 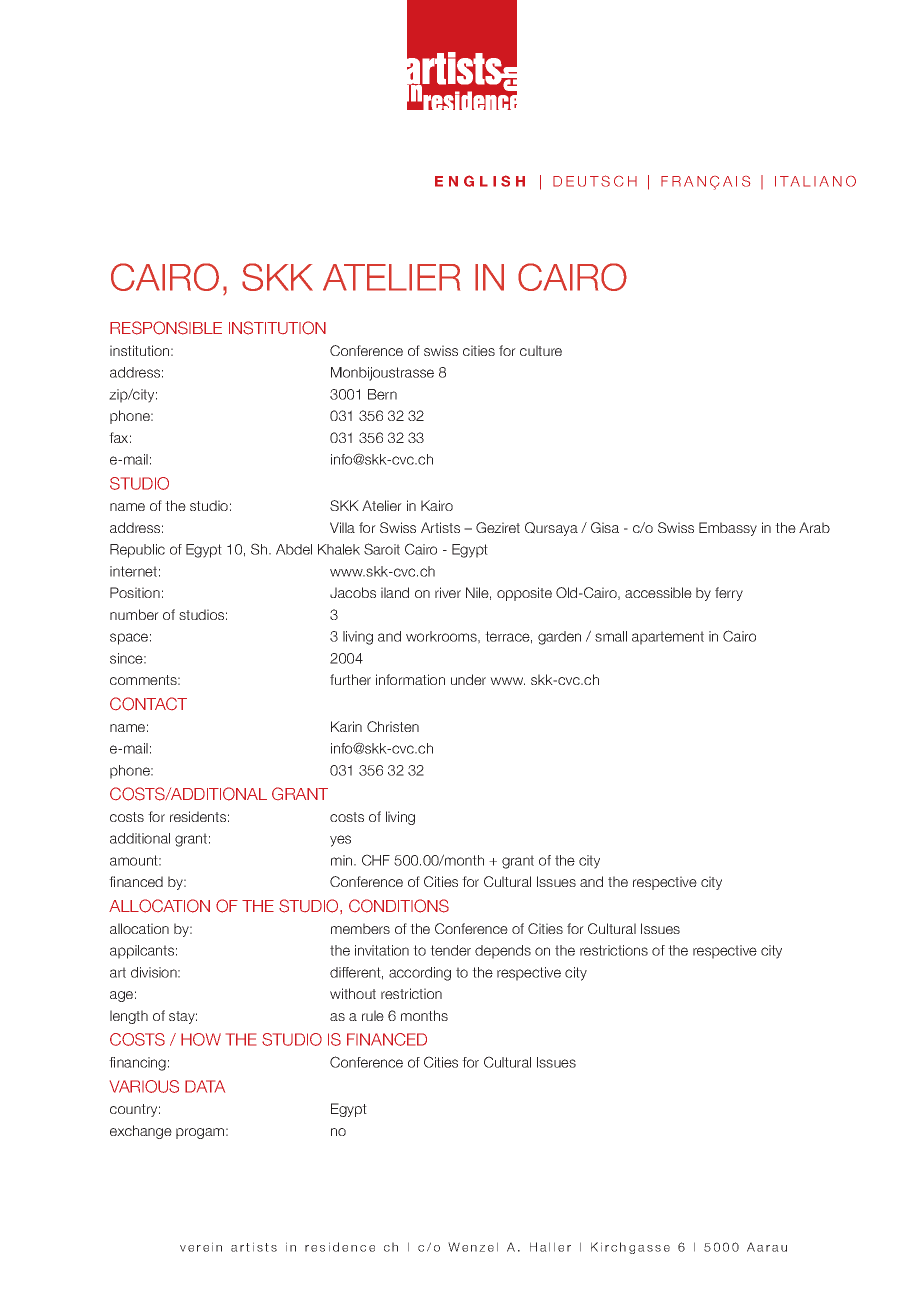 What do you see at coordinates (340, 1247) in the screenshot?
I see `residence` at bounding box center [340, 1247].
